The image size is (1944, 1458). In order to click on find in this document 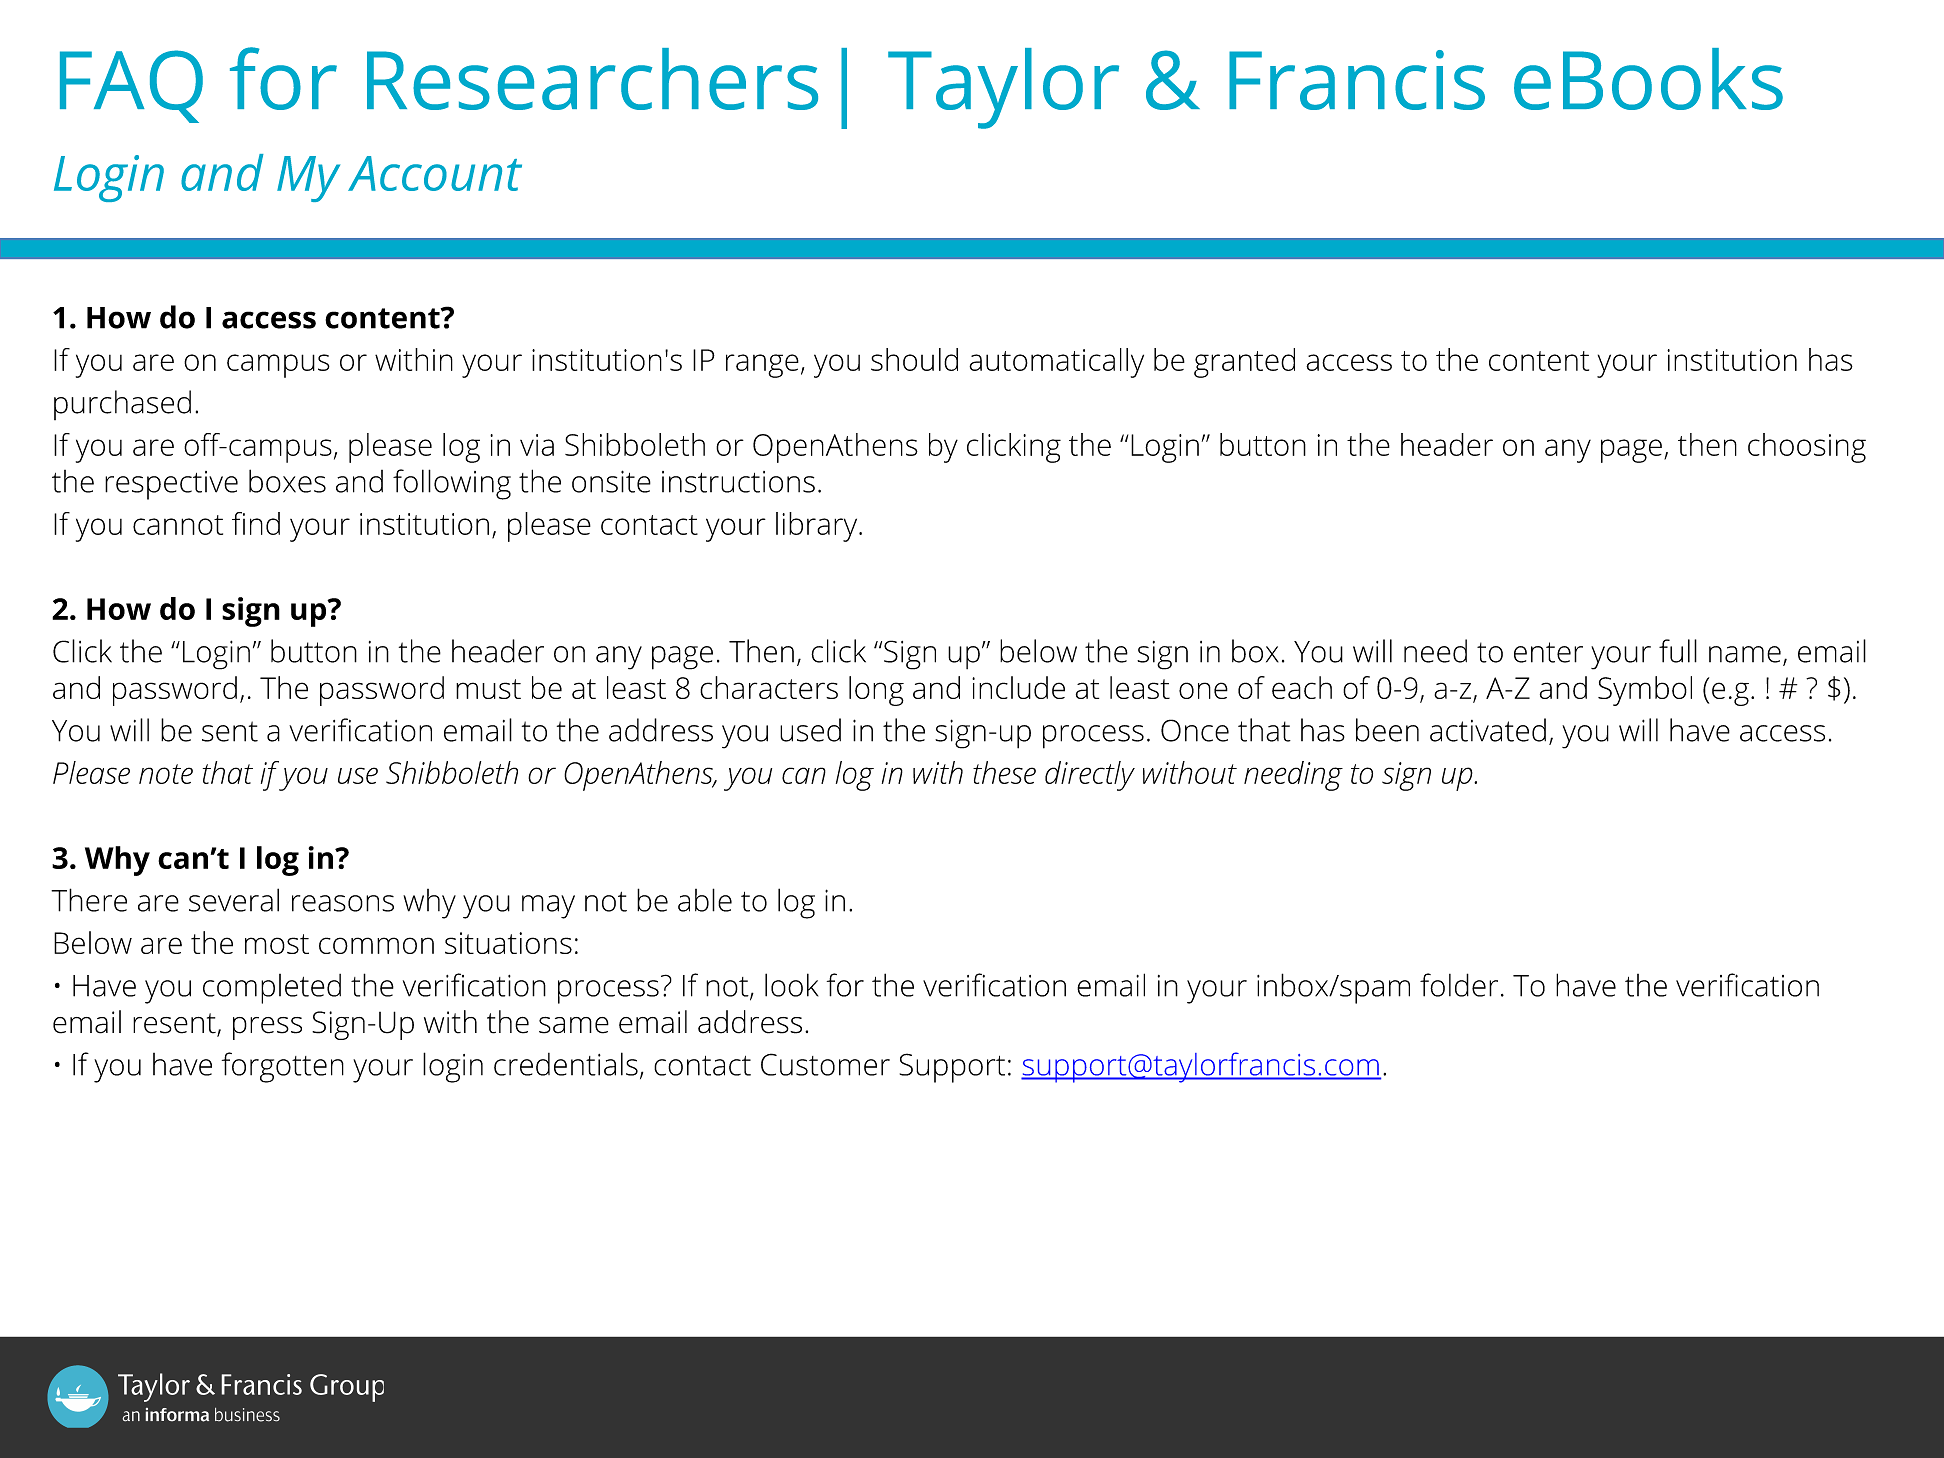, I will do `click(256, 523)`.
